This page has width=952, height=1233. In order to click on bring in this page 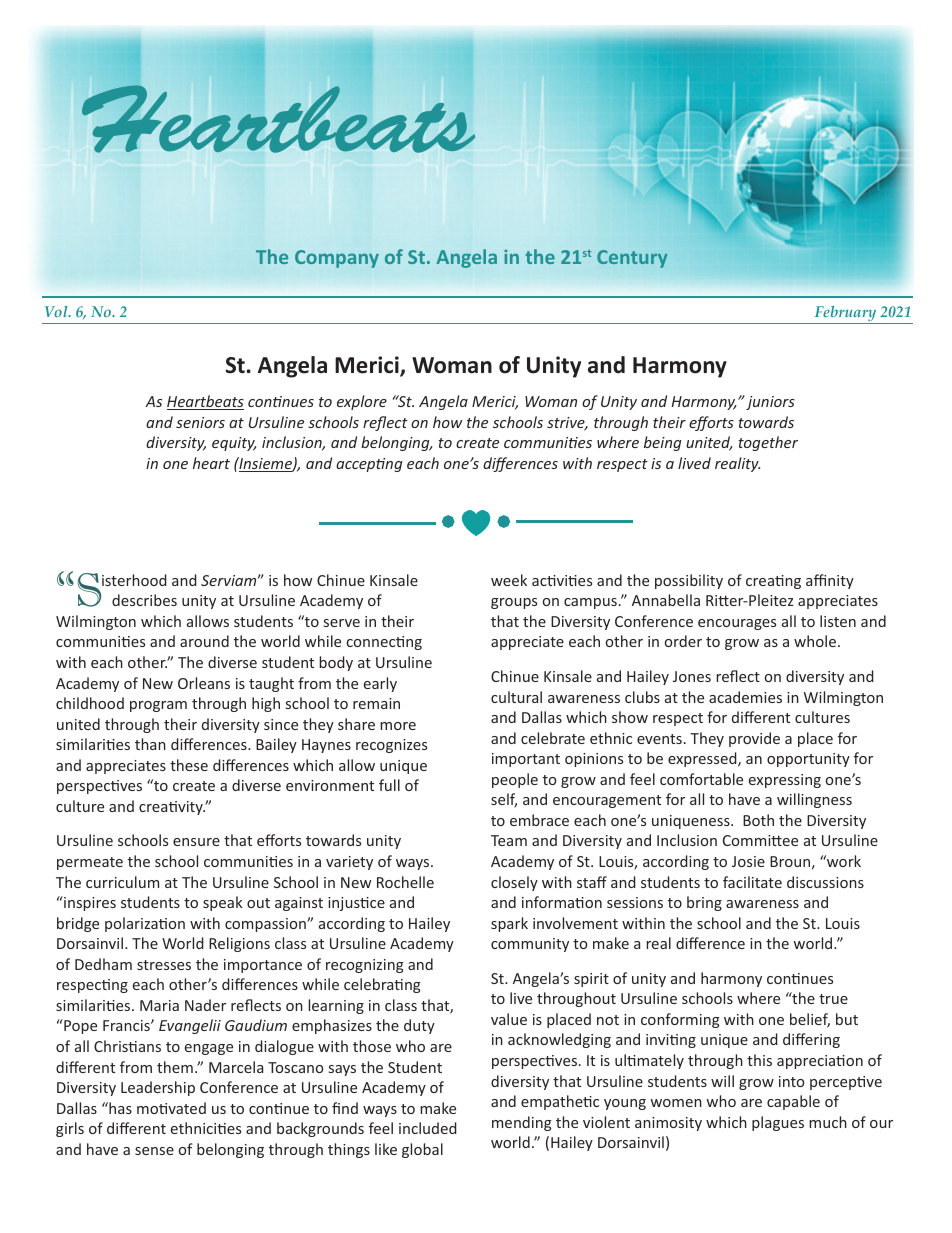, I will do `click(704, 903)`.
